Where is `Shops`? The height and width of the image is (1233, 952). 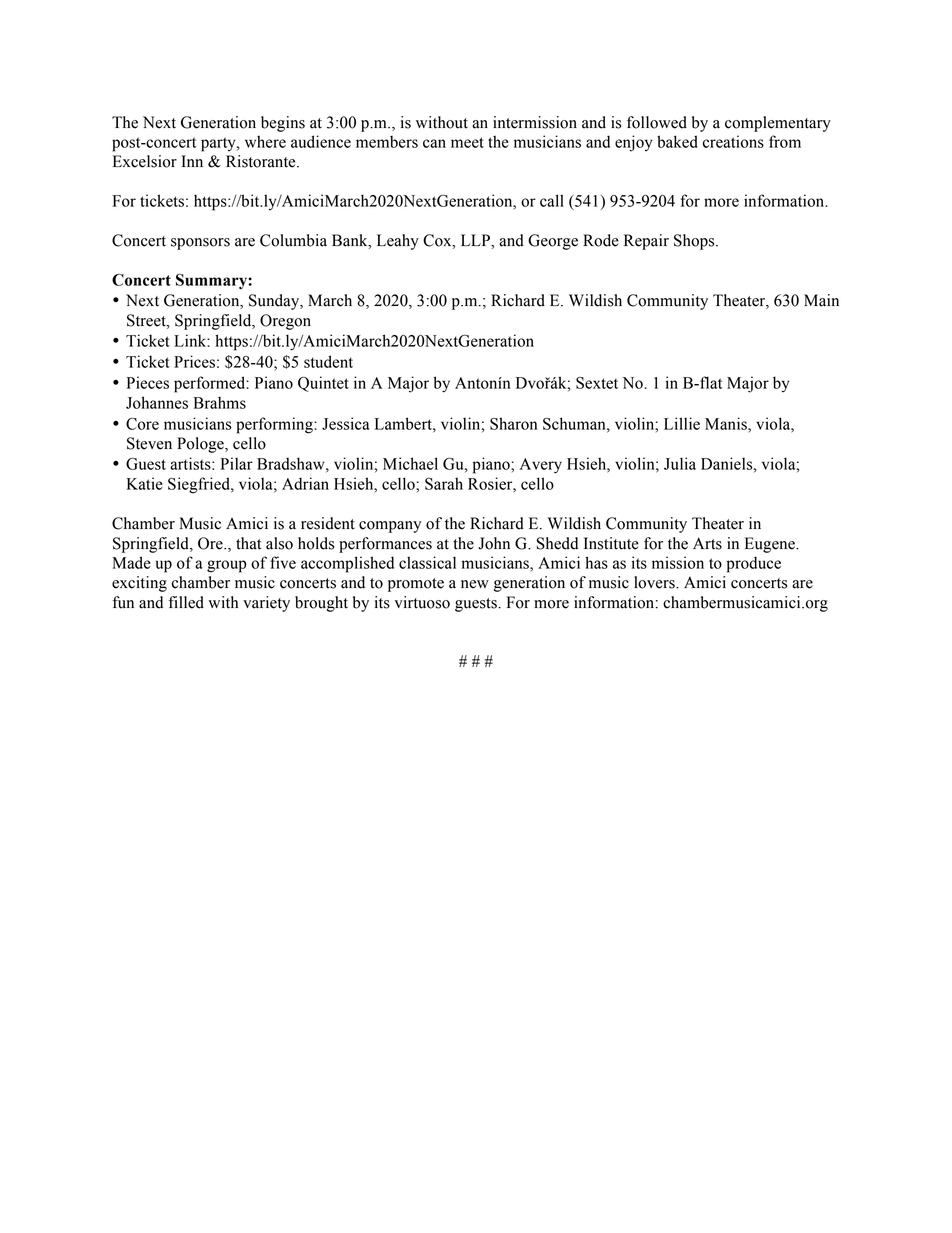 Shops is located at coordinates (695, 242).
